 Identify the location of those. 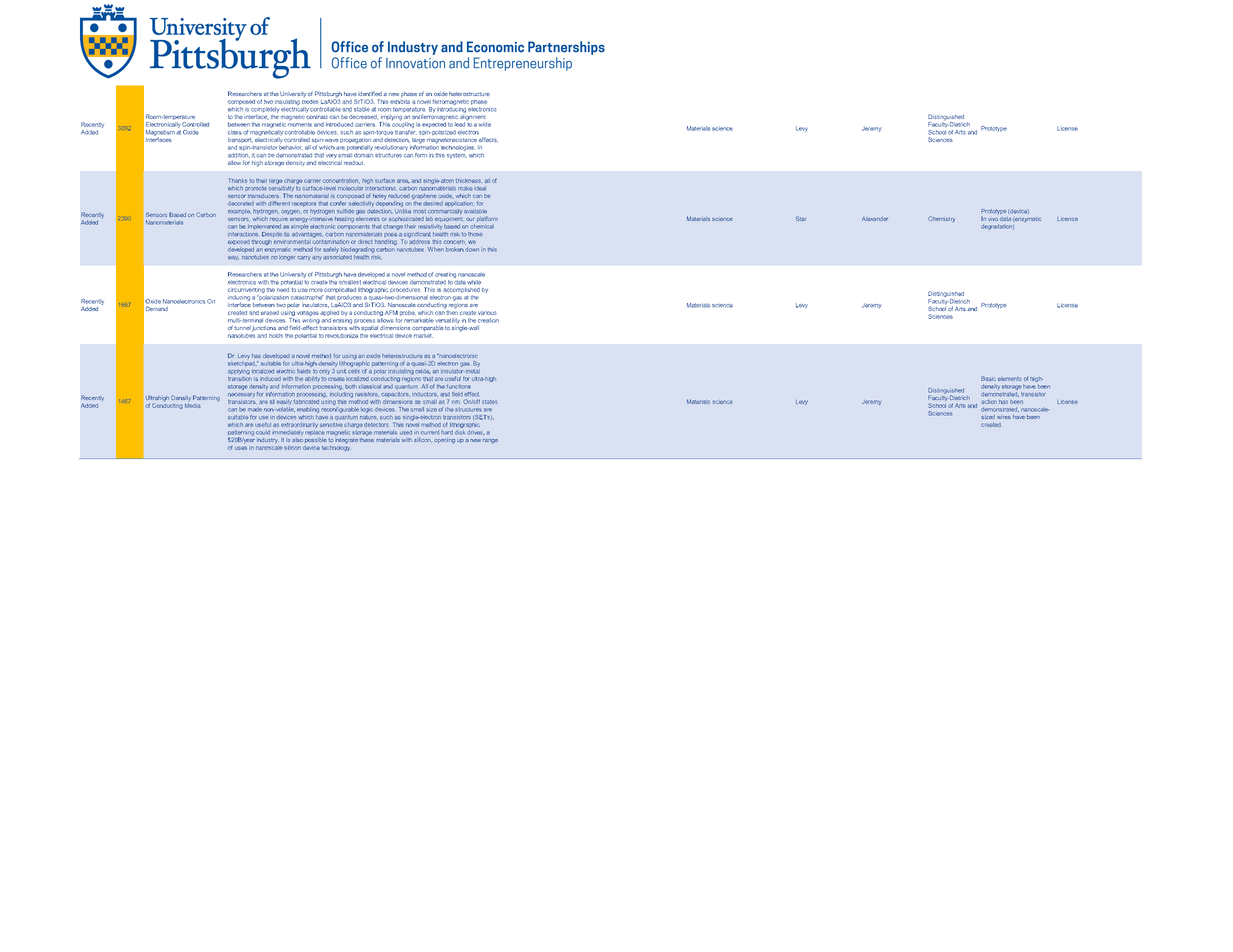
(475, 234).
